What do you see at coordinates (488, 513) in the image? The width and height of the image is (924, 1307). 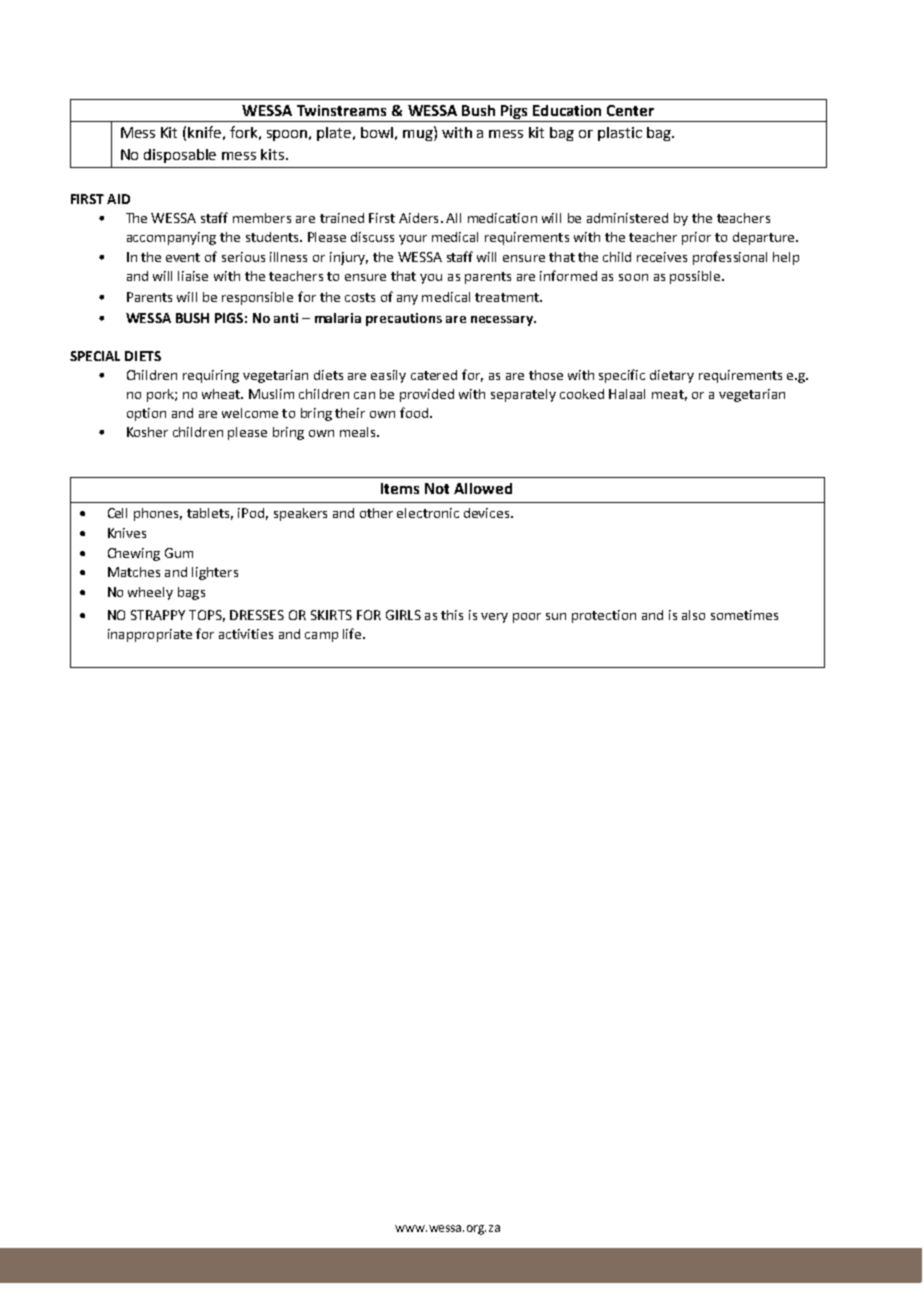 I see `devices` at bounding box center [488, 513].
